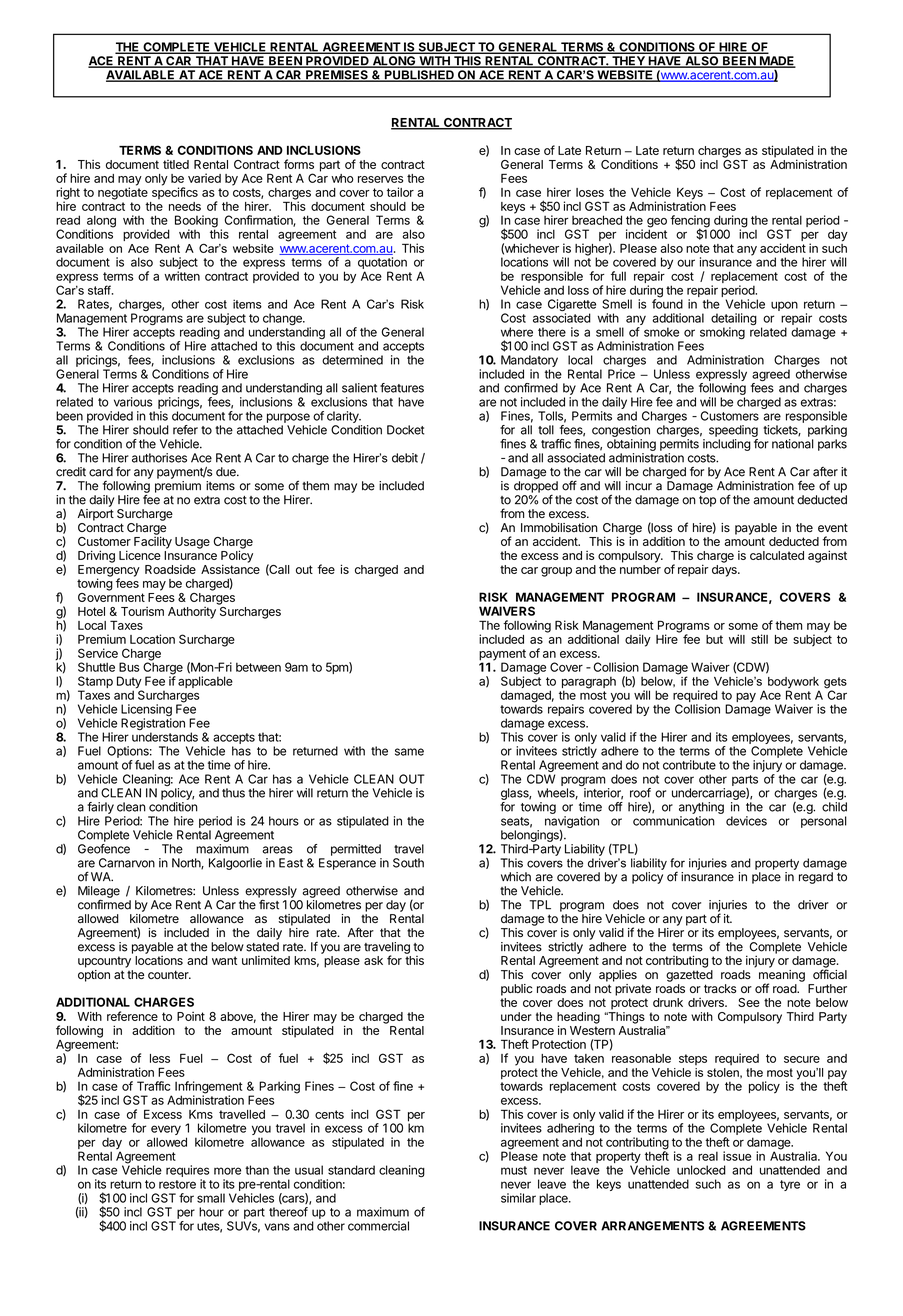  Describe the element at coordinates (133, 402) in the page. I see `various` at that location.
